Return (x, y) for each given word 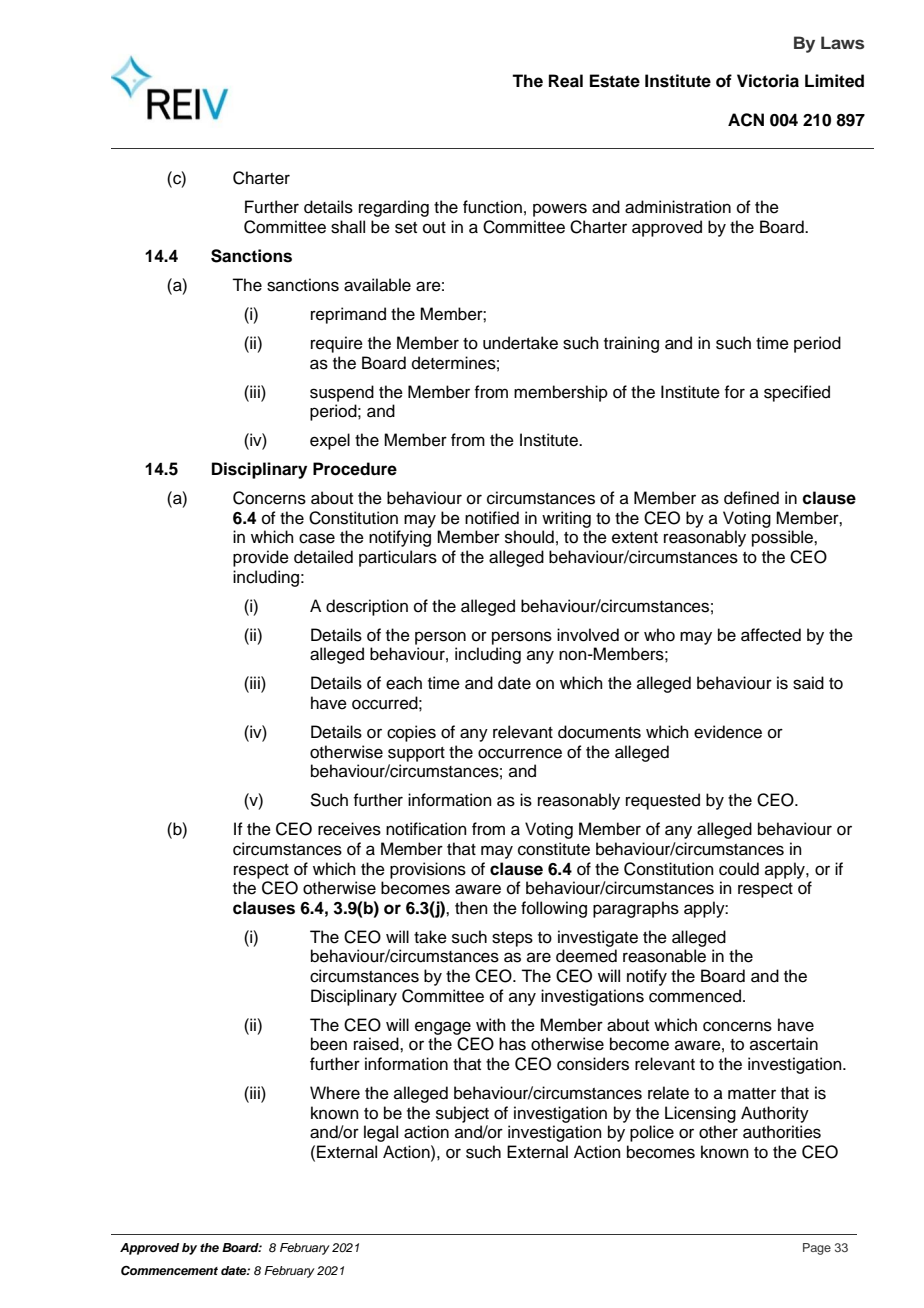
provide (261, 558)
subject (462, 1114)
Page (817, 1249)
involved (588, 635)
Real (566, 81)
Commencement (169, 1271)
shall (348, 227)
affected (771, 635)
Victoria (768, 81)
